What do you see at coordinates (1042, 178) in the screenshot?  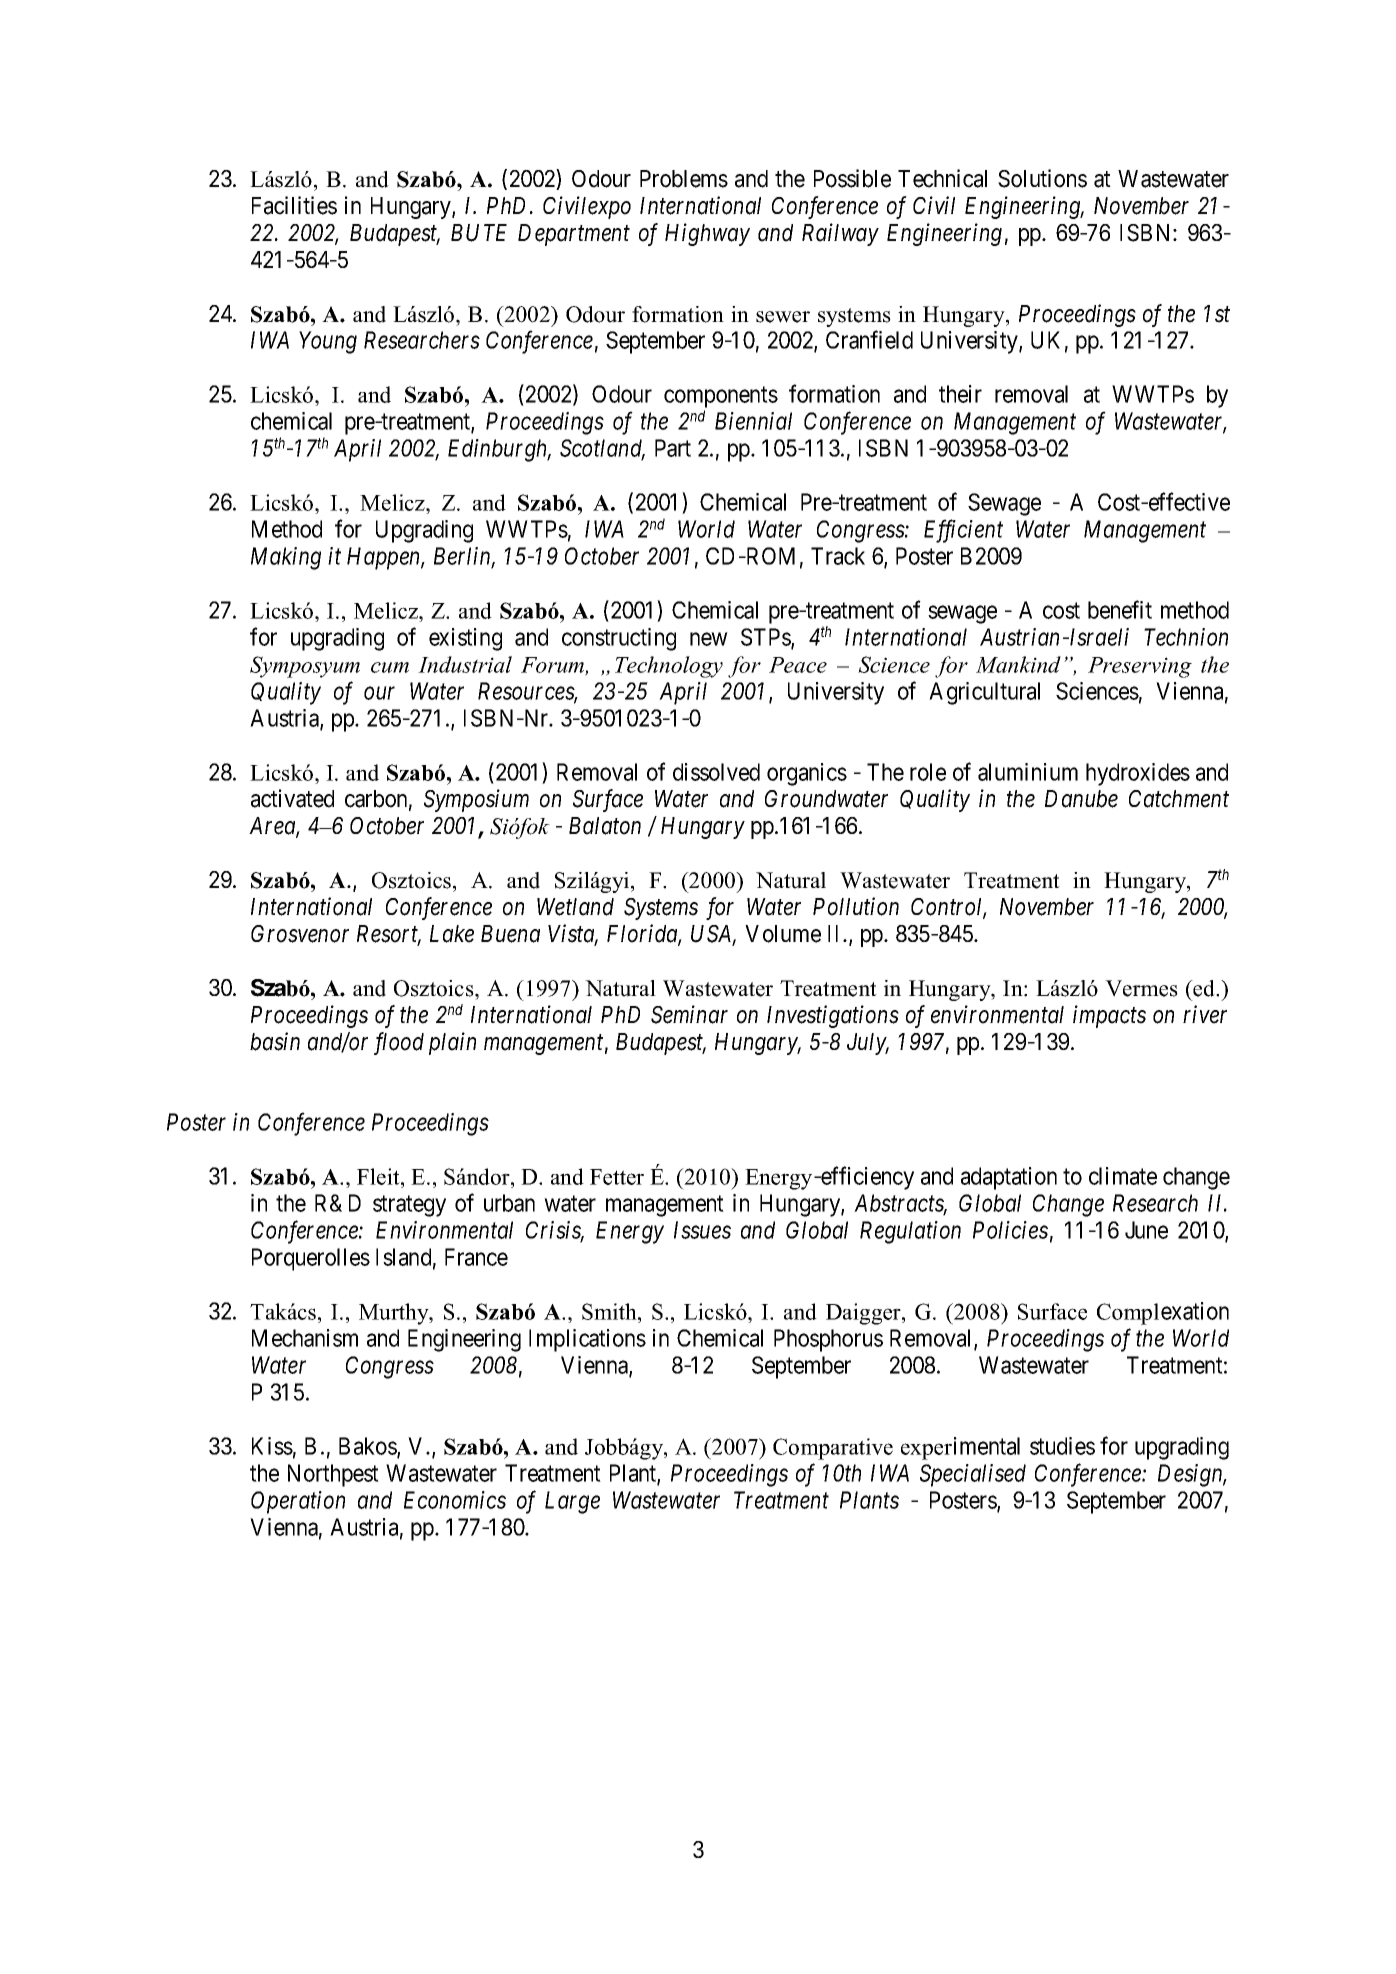 I see `Solutions` at bounding box center [1042, 178].
